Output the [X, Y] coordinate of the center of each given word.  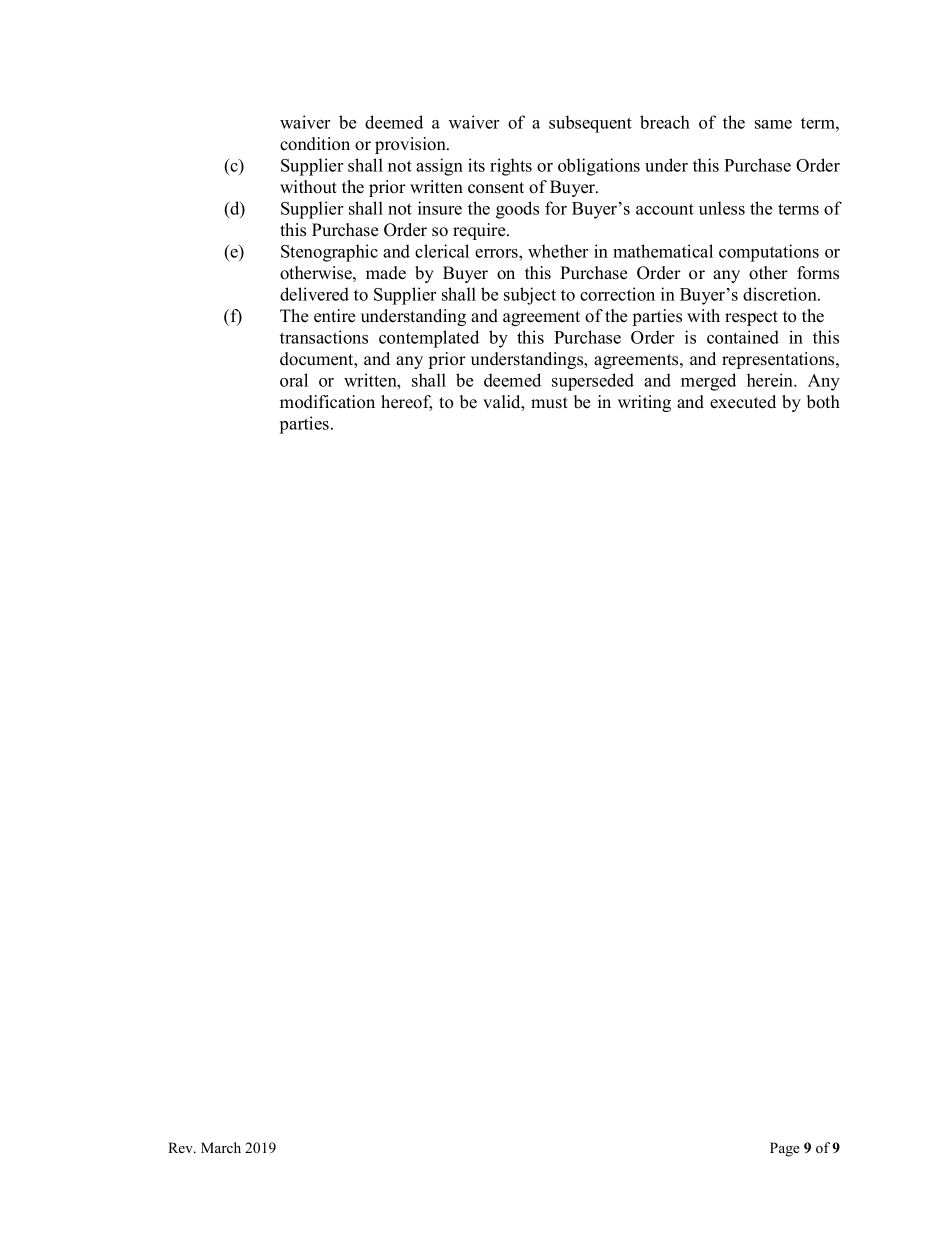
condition [315, 144]
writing [644, 403]
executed [743, 402]
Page [785, 1149]
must [549, 403]
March [221, 1147]
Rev [181, 1147]
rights [511, 167]
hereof [406, 403]
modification [327, 402]
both [823, 402]
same [773, 124]
